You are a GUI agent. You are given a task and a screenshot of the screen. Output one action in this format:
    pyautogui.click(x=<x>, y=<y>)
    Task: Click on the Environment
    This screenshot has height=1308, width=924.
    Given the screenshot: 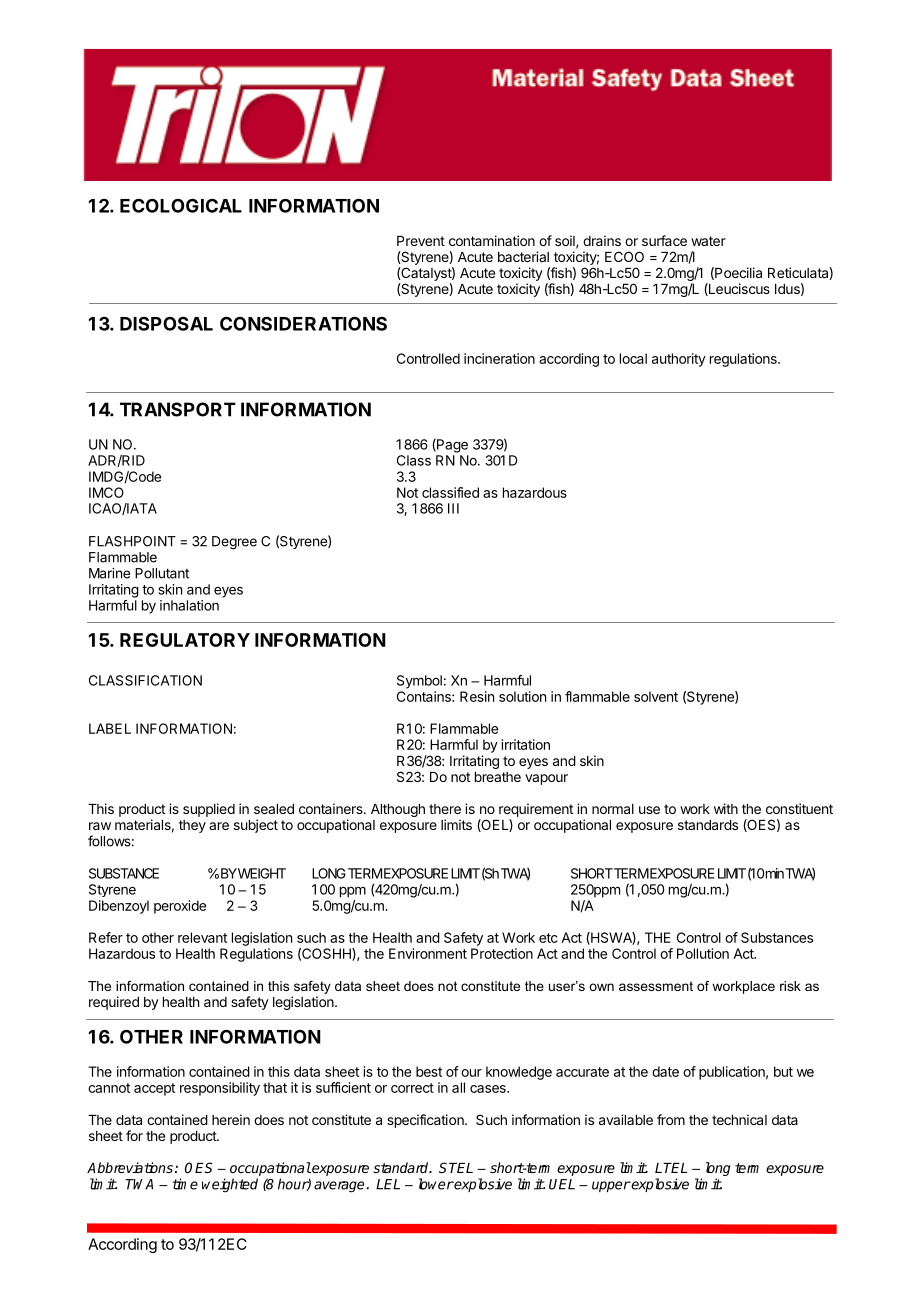 What is the action you would take?
    pyautogui.click(x=428, y=953)
